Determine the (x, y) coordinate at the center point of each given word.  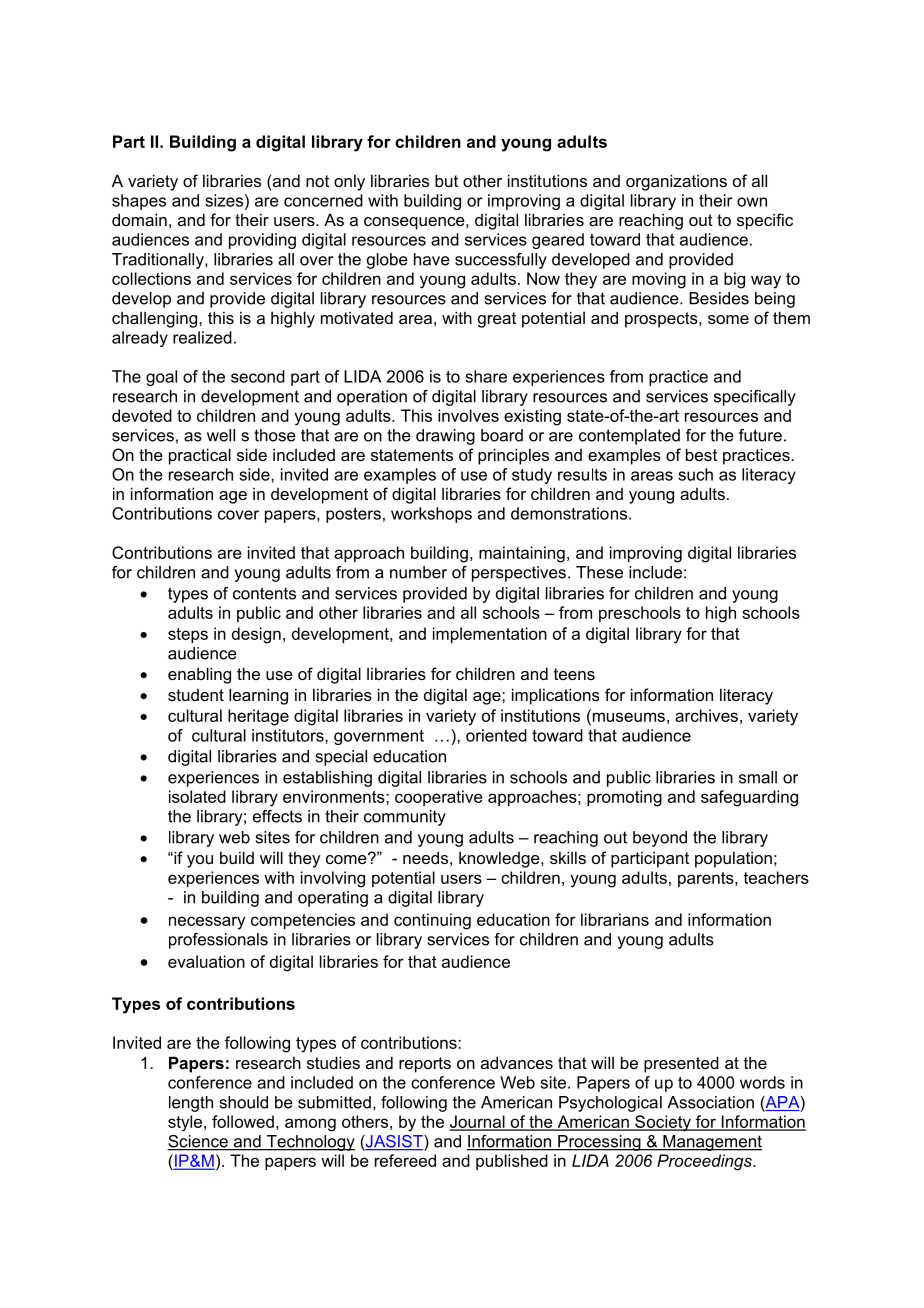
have (432, 259)
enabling (199, 675)
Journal (478, 1122)
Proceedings (705, 1162)
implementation (490, 635)
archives (706, 715)
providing (262, 241)
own (752, 202)
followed (243, 1121)
